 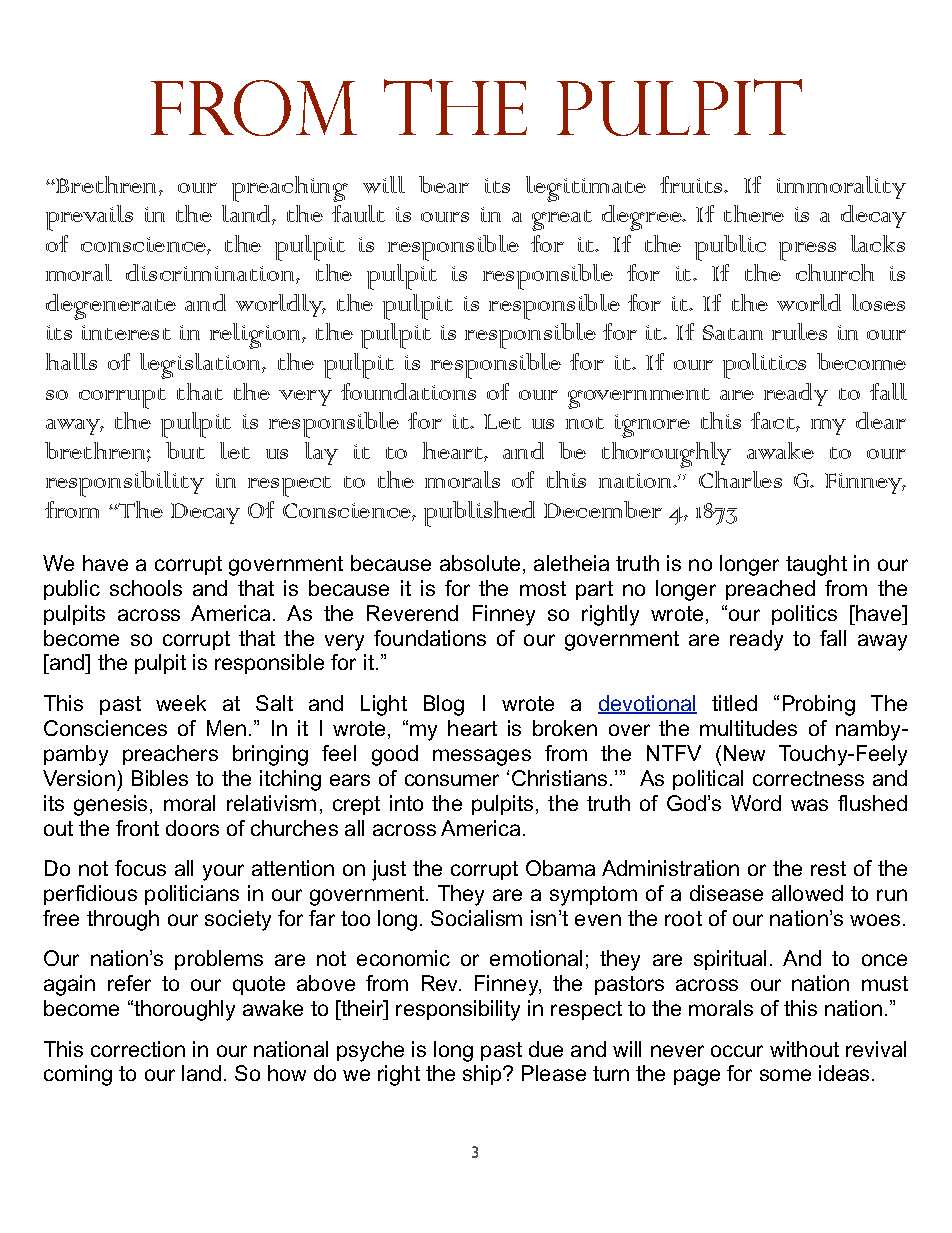 I want to click on ship, so click(x=483, y=1075).
